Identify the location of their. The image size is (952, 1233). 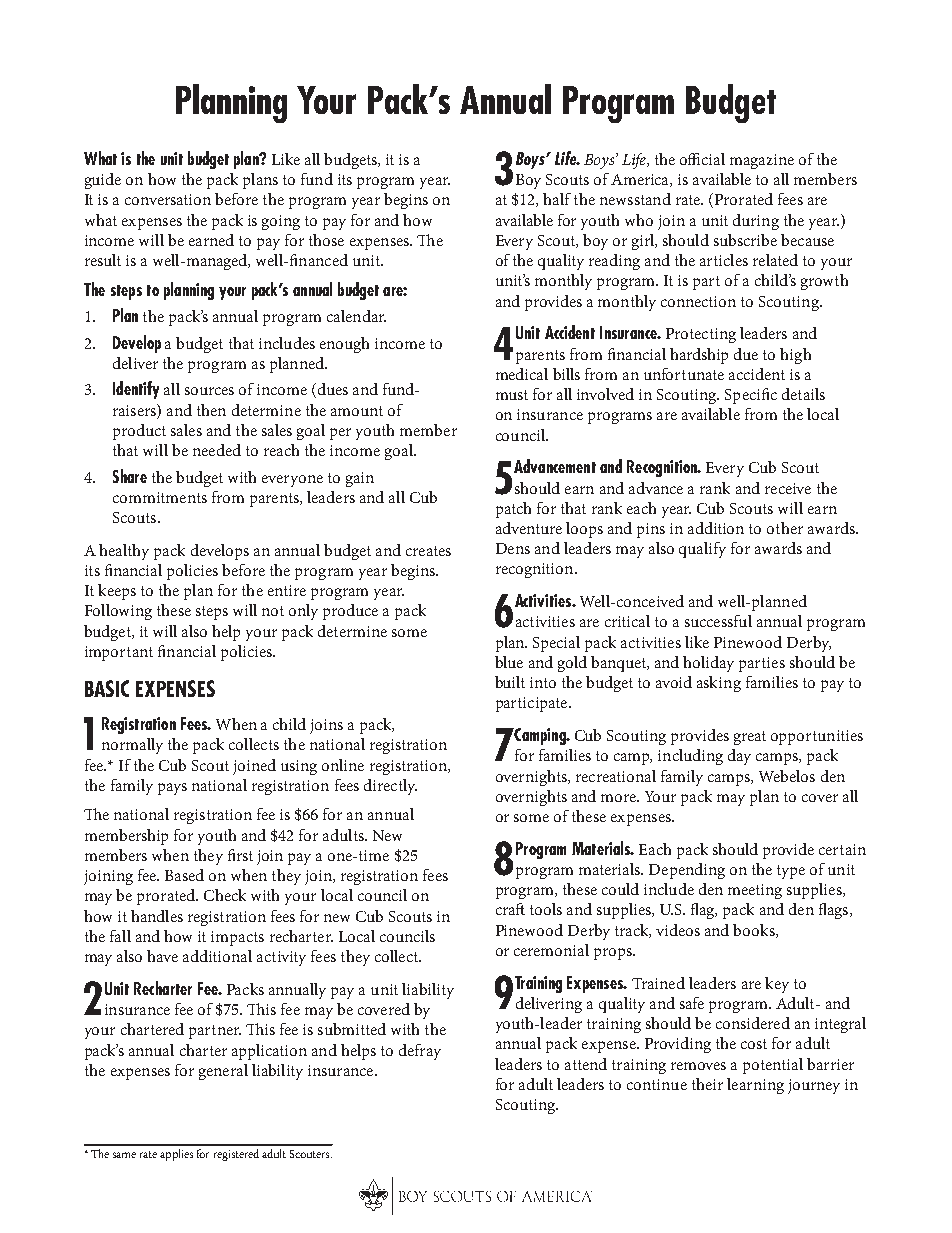
(707, 1084).
